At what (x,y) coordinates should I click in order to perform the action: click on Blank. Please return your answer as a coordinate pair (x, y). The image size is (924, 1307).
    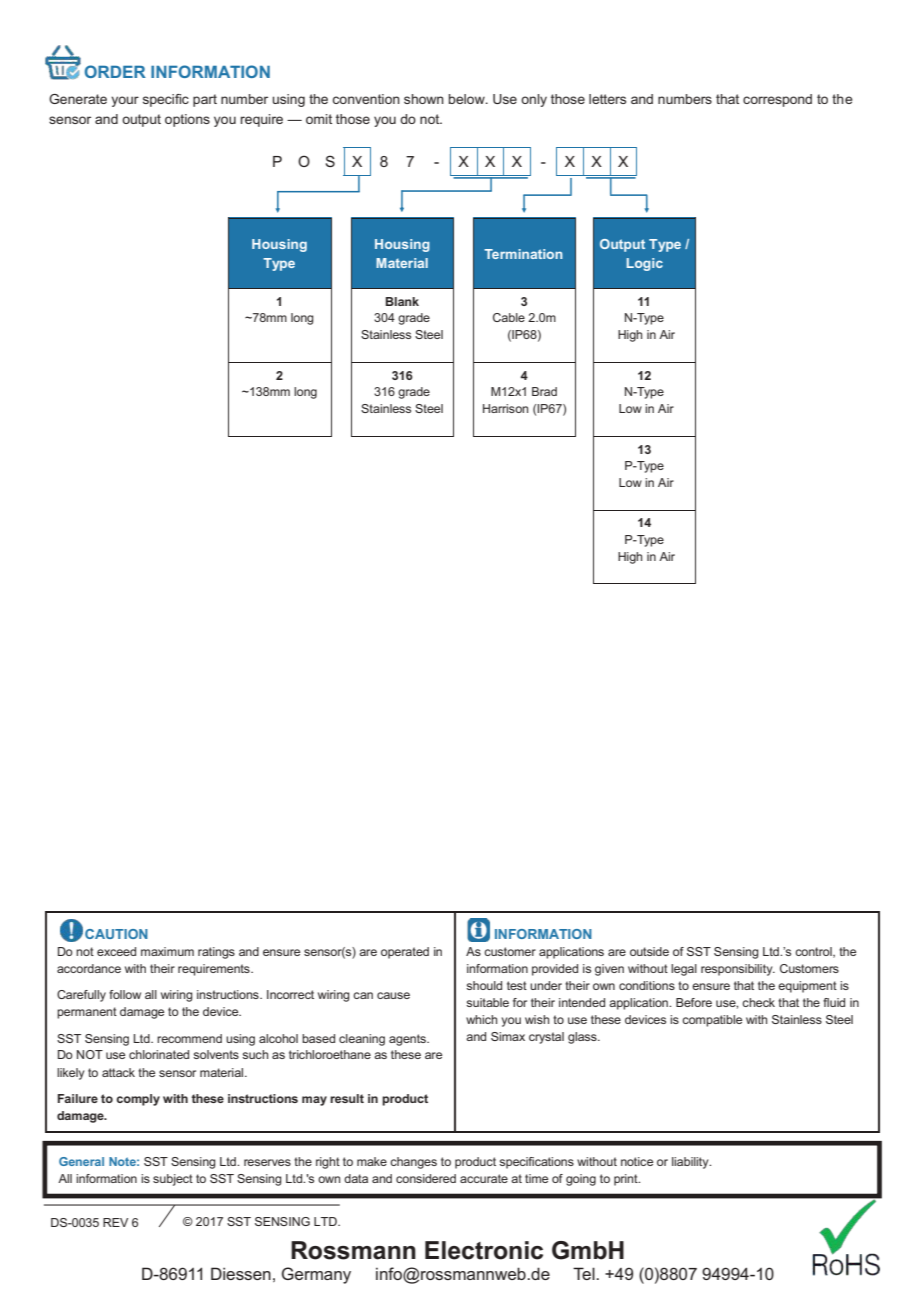
    Looking at the image, I should click on (402, 301).
